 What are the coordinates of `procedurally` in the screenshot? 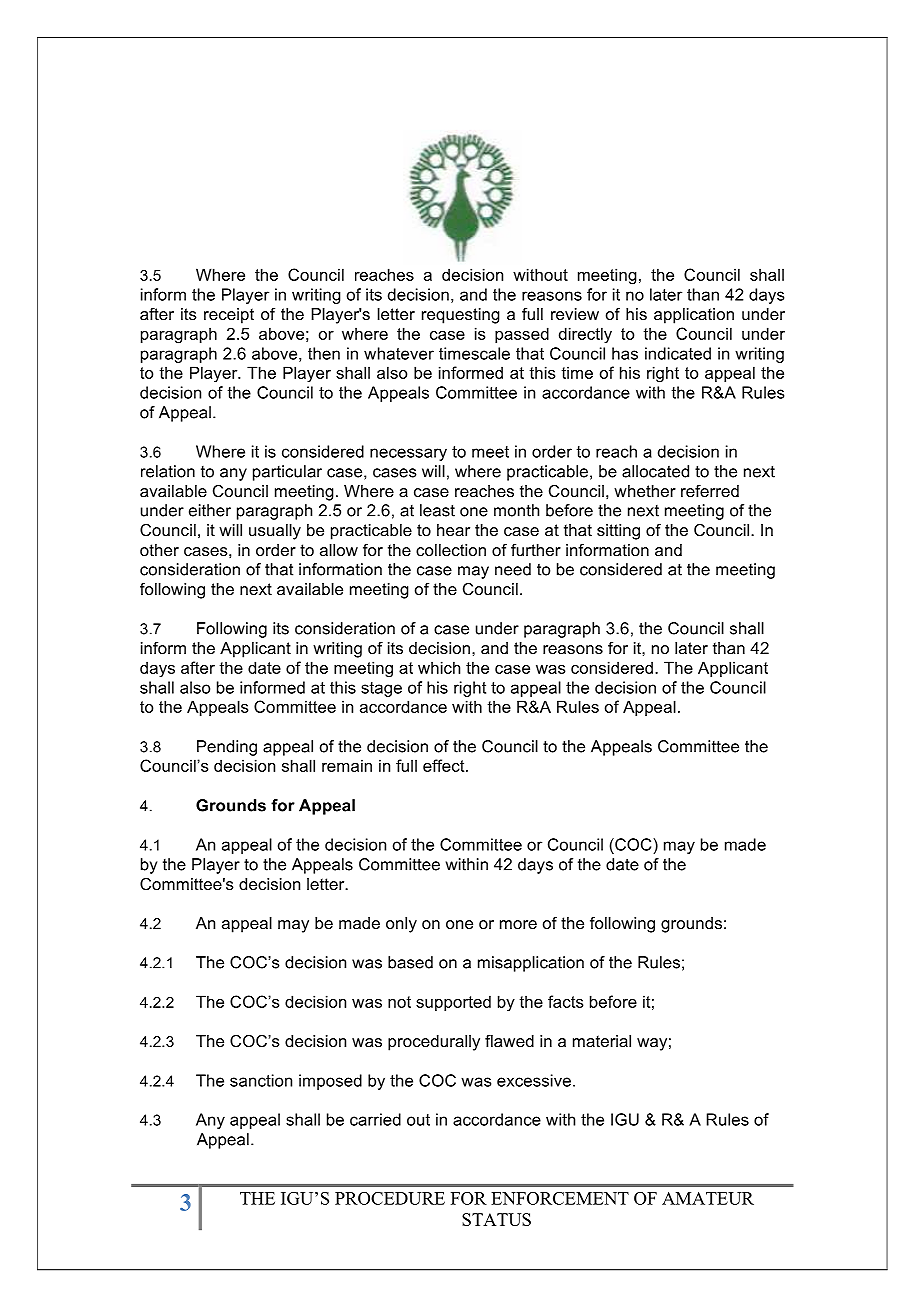 It's located at (434, 1043).
